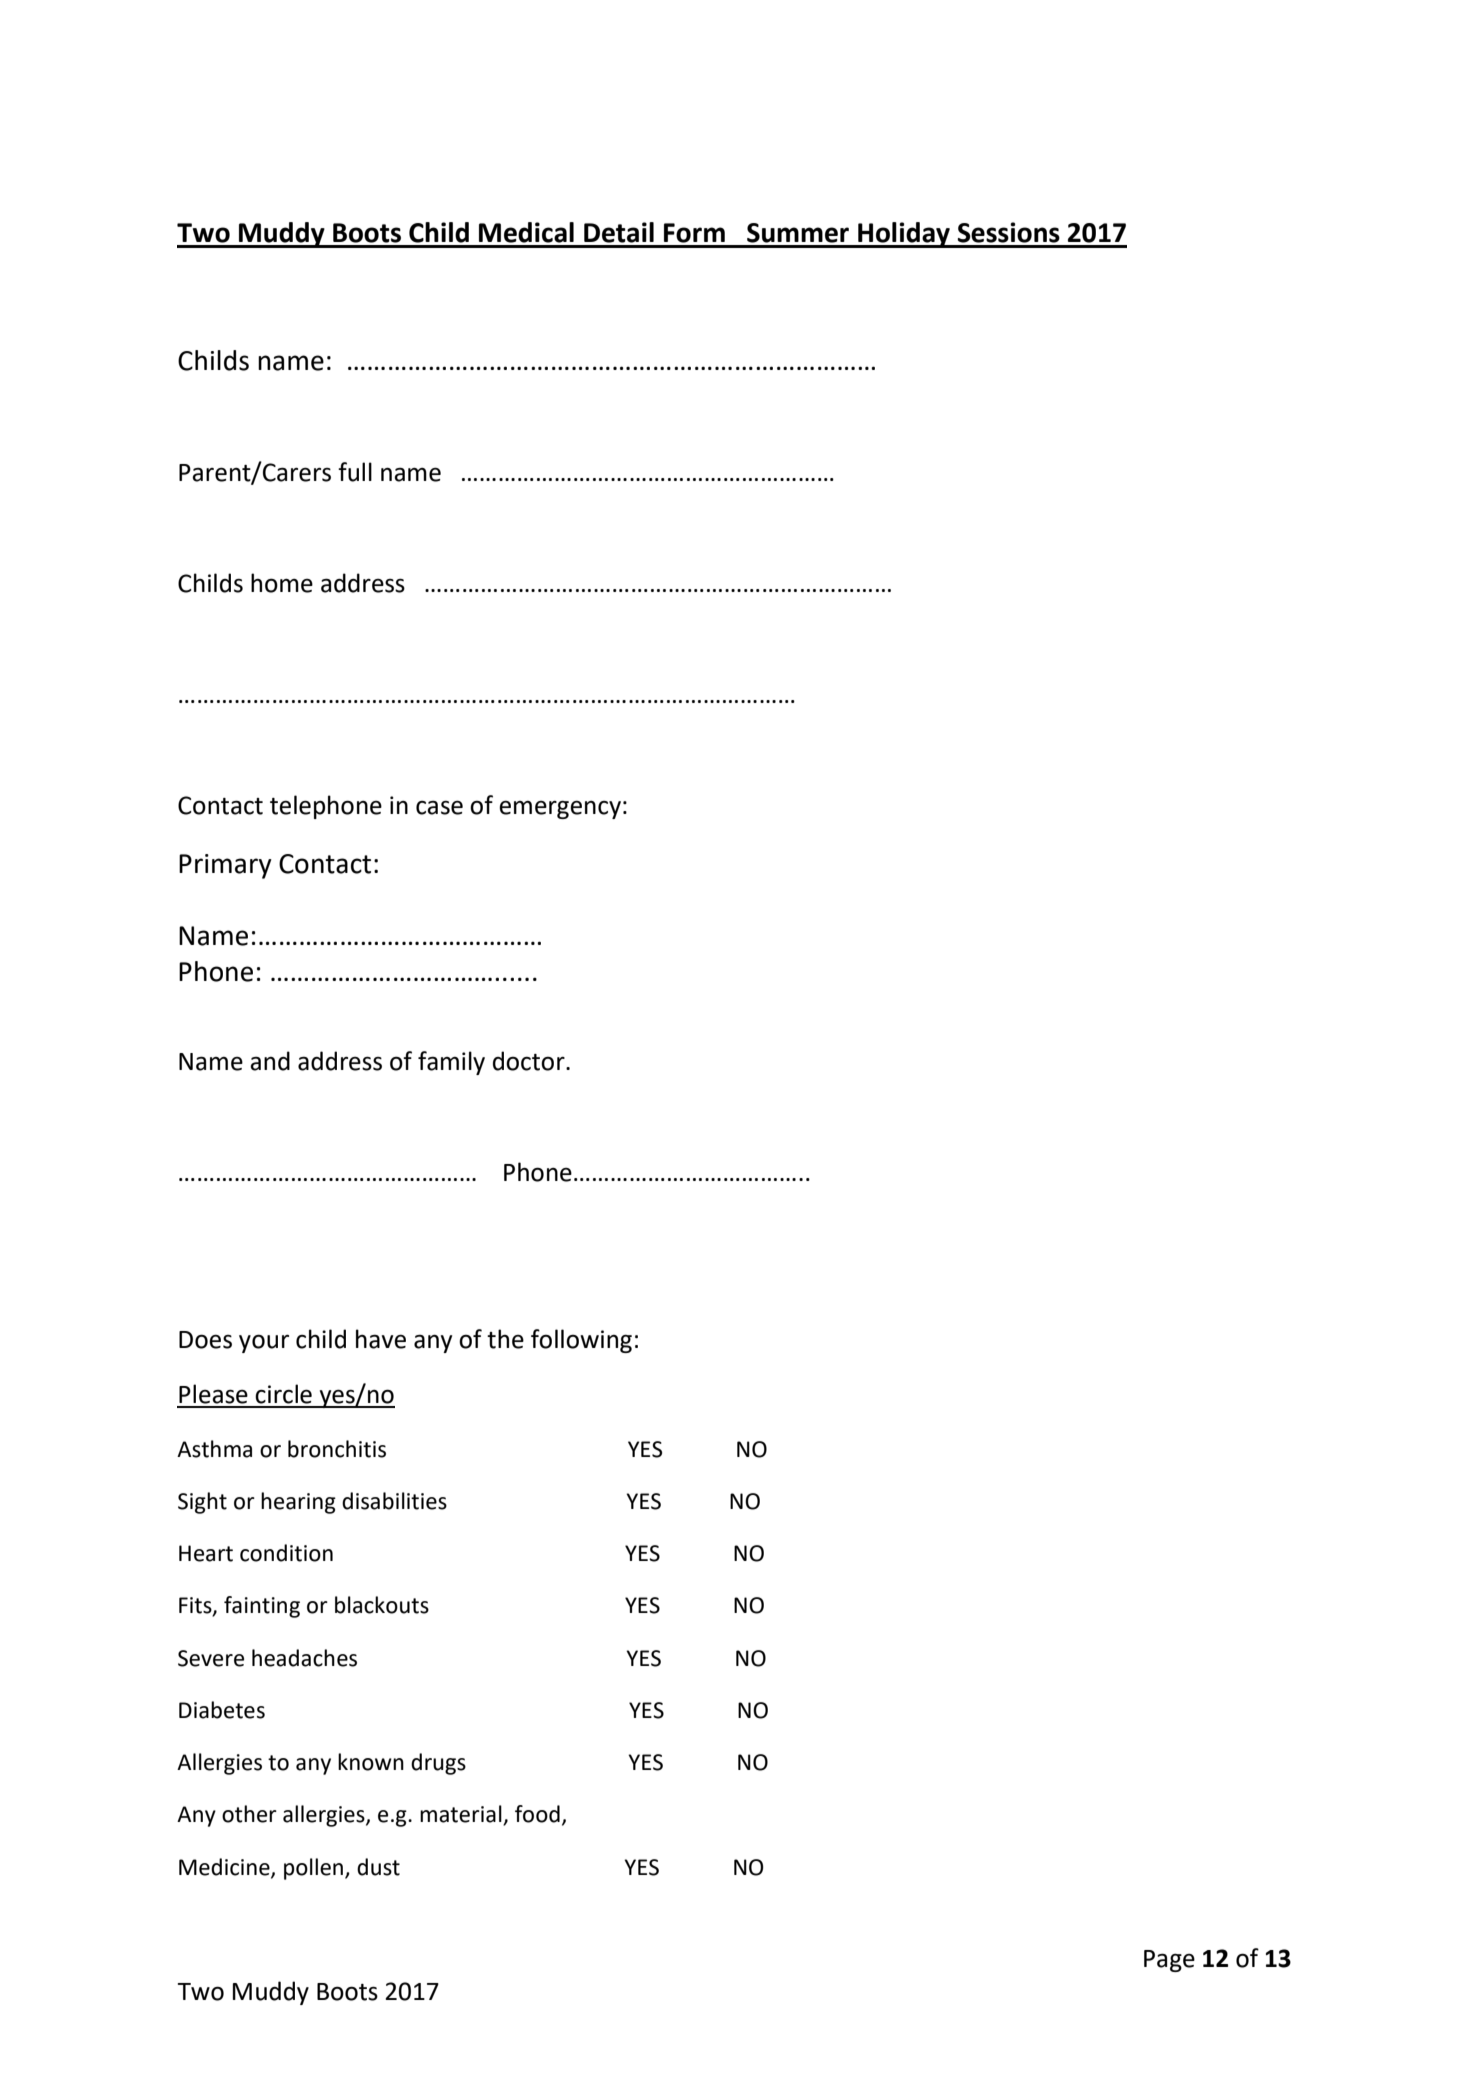  I want to click on and, so click(270, 1061).
